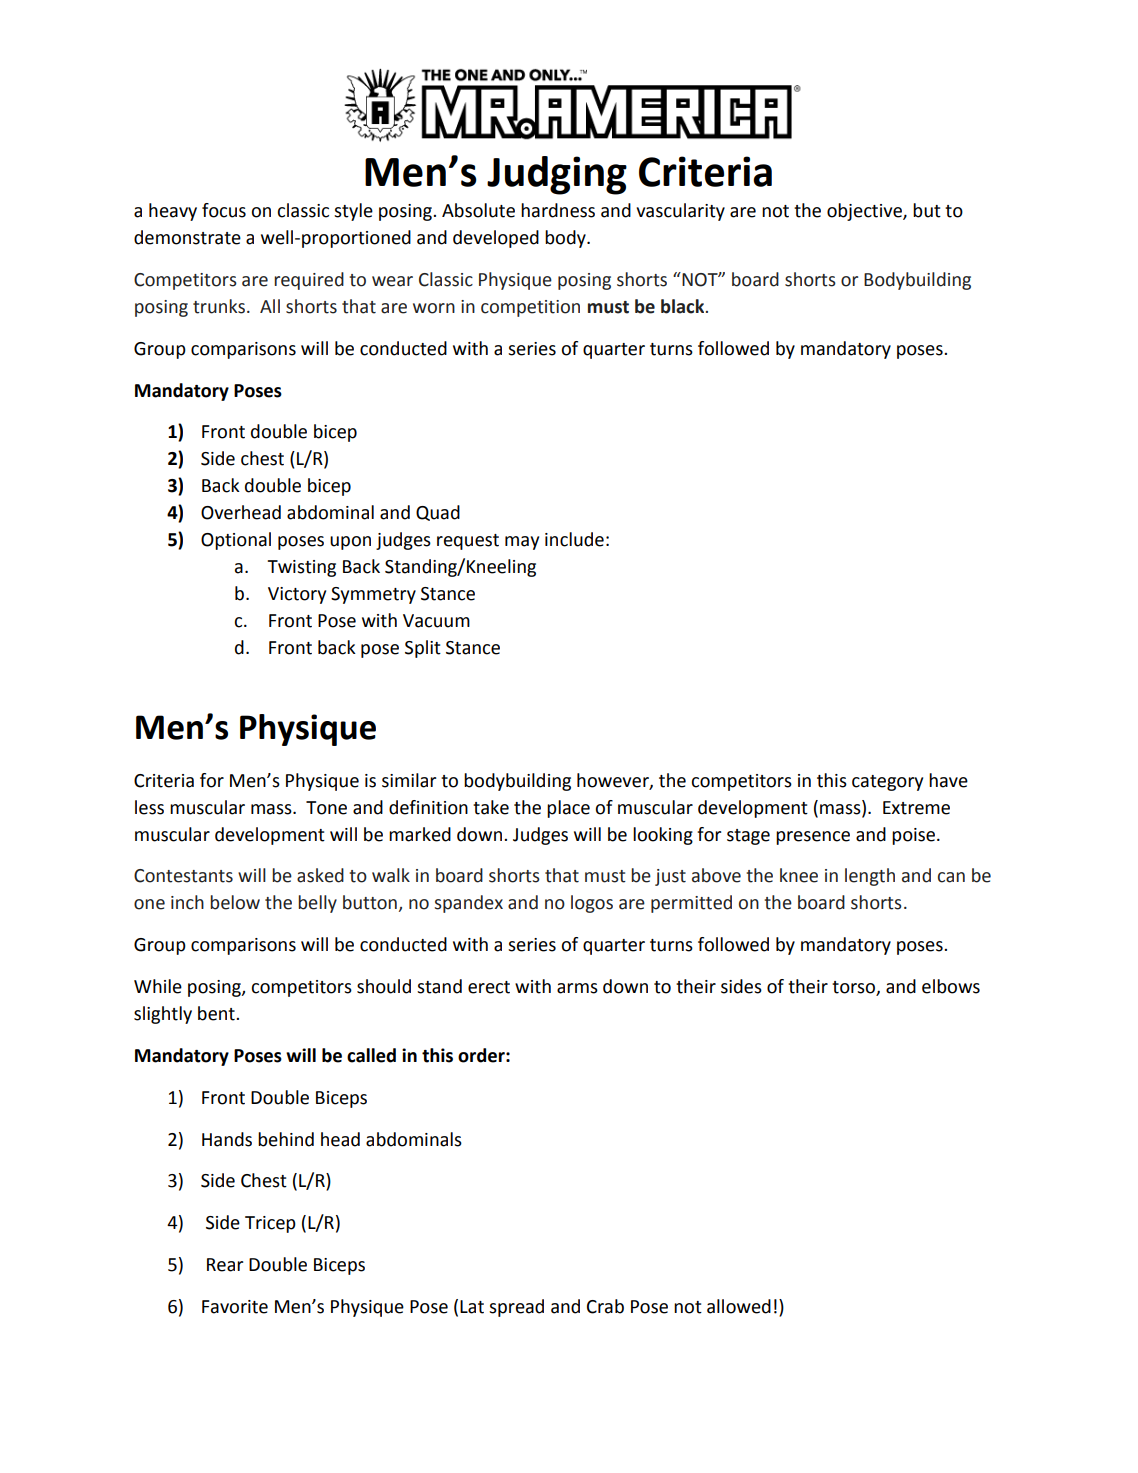  What do you see at coordinates (739, 1306) in the image?
I see `allowed` at bounding box center [739, 1306].
